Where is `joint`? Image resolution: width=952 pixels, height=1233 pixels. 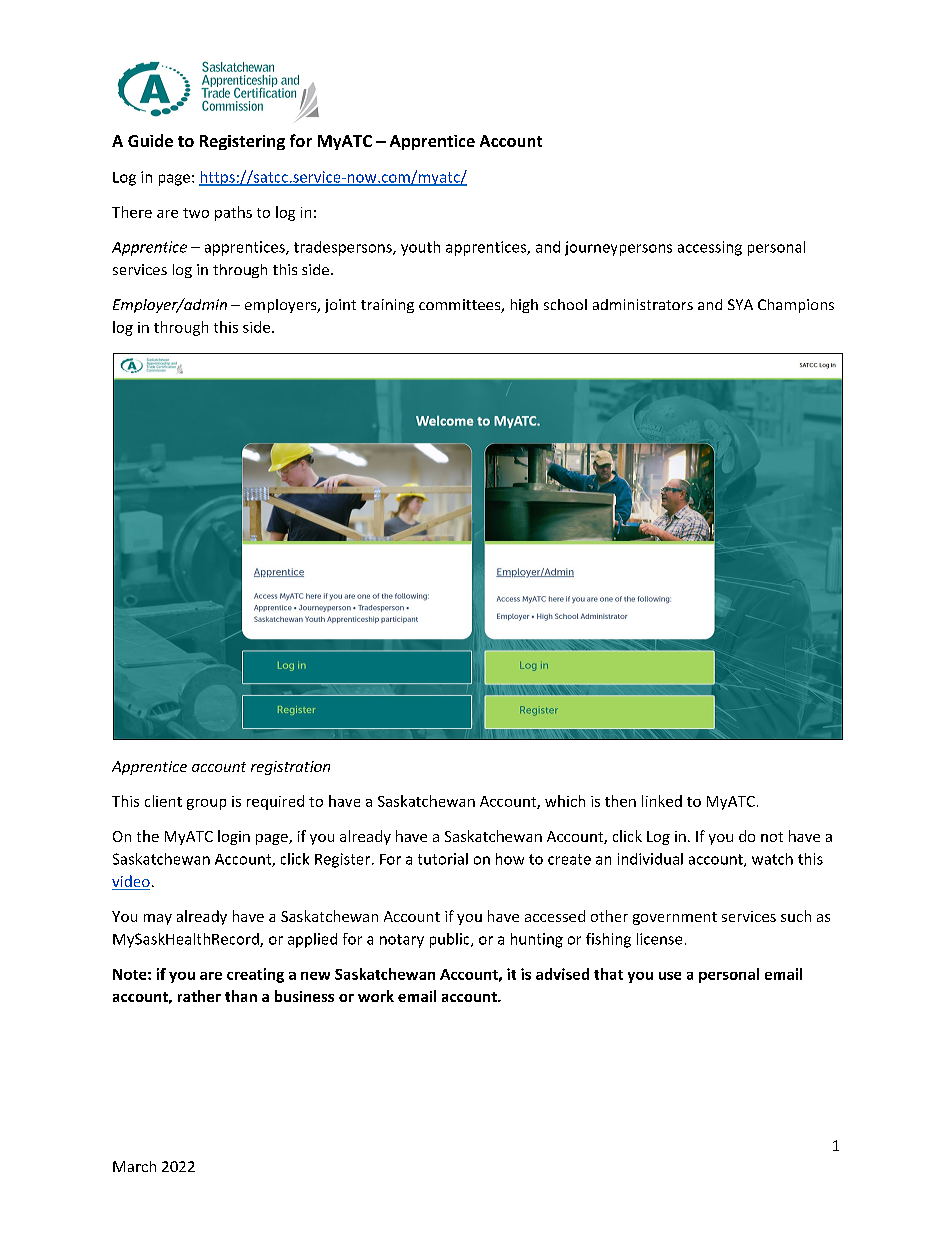 joint is located at coordinates (340, 306).
